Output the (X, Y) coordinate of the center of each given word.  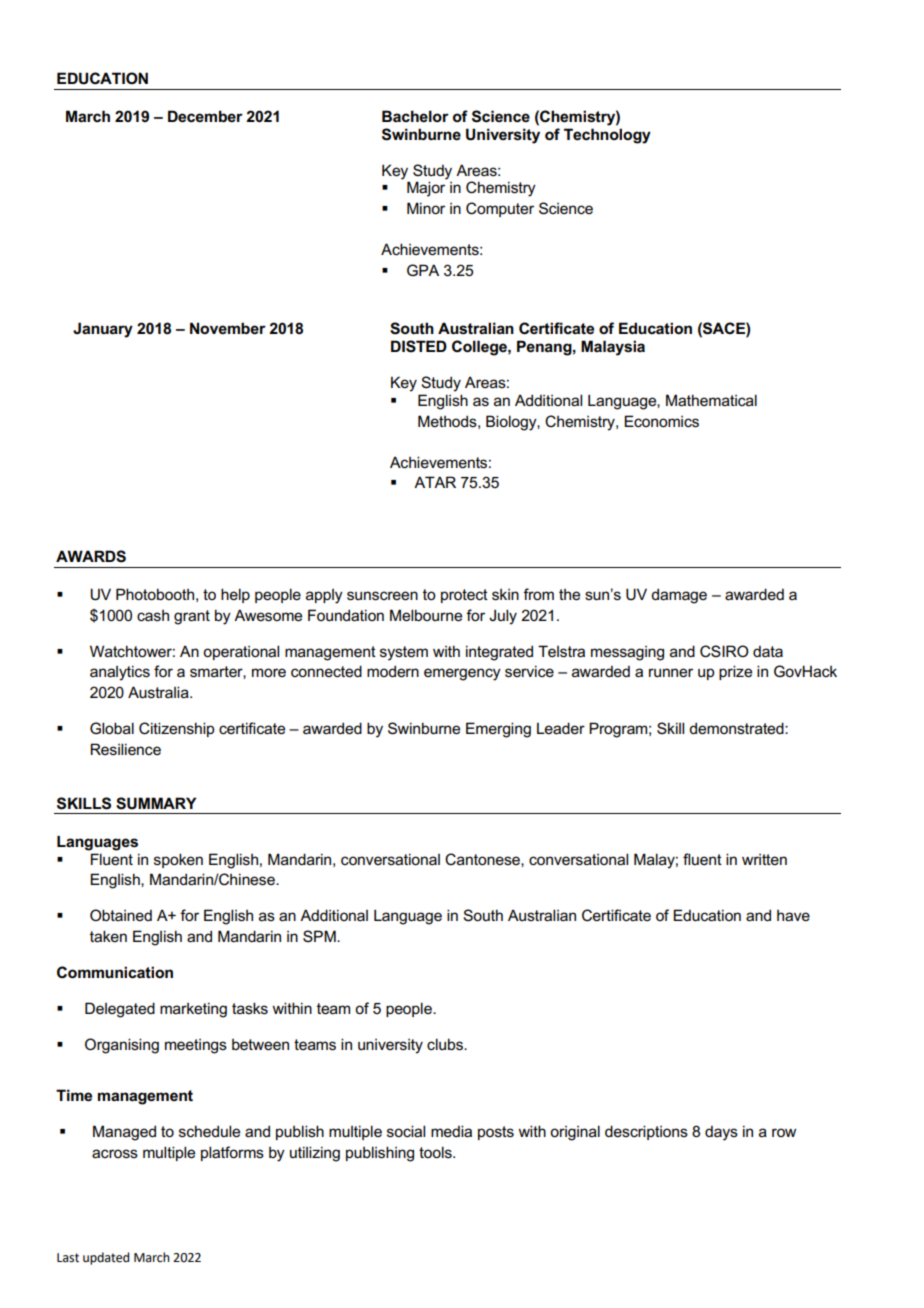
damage (679, 596)
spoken (178, 860)
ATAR (435, 482)
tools (436, 1152)
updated (106, 1258)
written (764, 859)
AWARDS (91, 556)
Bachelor (415, 116)
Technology (607, 136)
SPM (320, 936)
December (205, 116)
